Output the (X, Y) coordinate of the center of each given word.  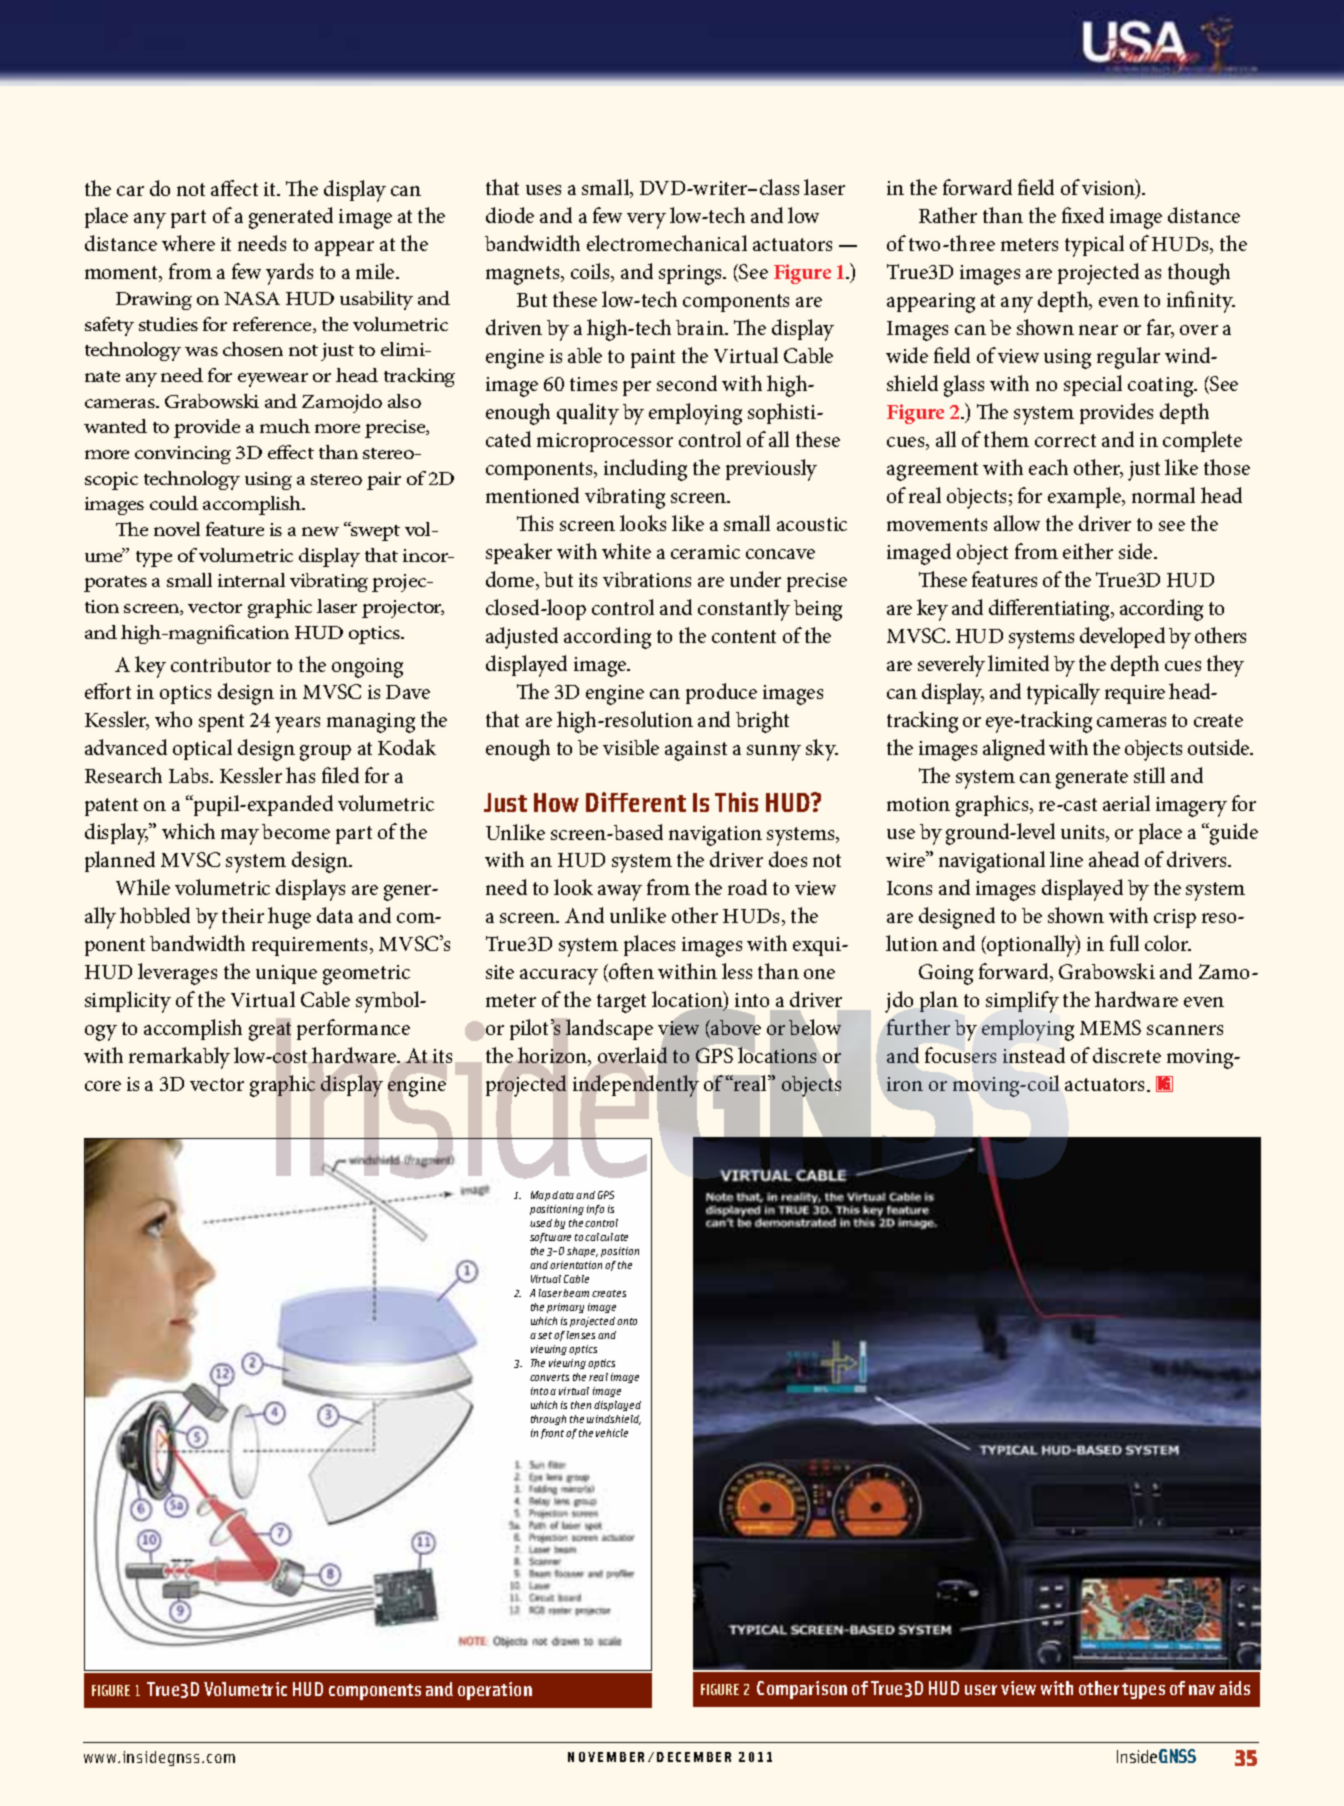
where (188, 243)
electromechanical (667, 243)
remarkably (179, 1058)
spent (221, 723)
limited (1018, 663)
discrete (1127, 1055)
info (595, 1210)
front (552, 1434)
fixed (1083, 215)
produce (721, 693)
